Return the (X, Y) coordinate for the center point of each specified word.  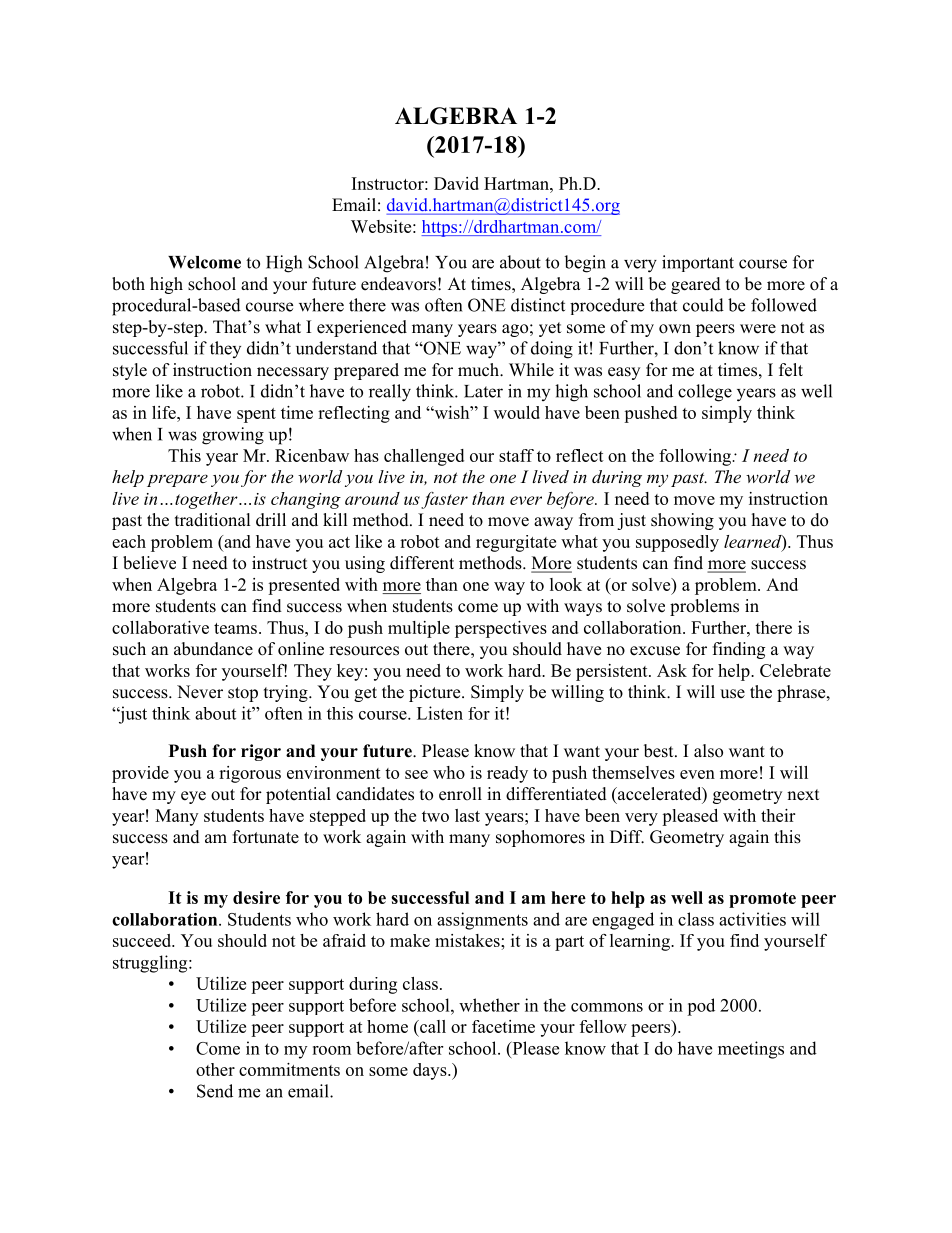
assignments (482, 921)
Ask (672, 670)
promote (762, 900)
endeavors (398, 284)
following (696, 457)
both (128, 284)
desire (256, 897)
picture (436, 693)
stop (243, 694)
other (215, 1069)
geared (696, 285)
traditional (213, 520)
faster (444, 500)
